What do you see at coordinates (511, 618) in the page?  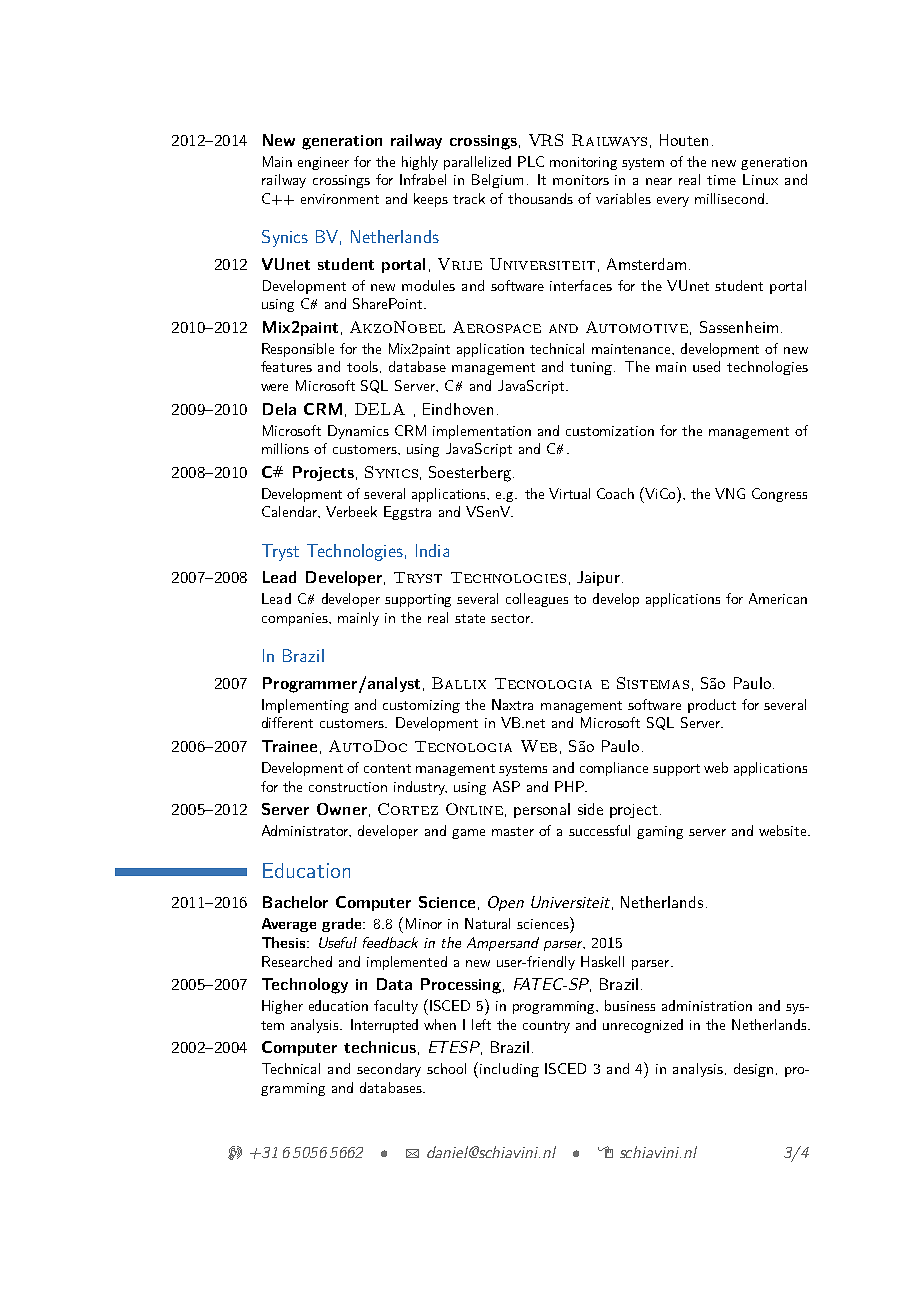 I see `sector` at bounding box center [511, 618].
